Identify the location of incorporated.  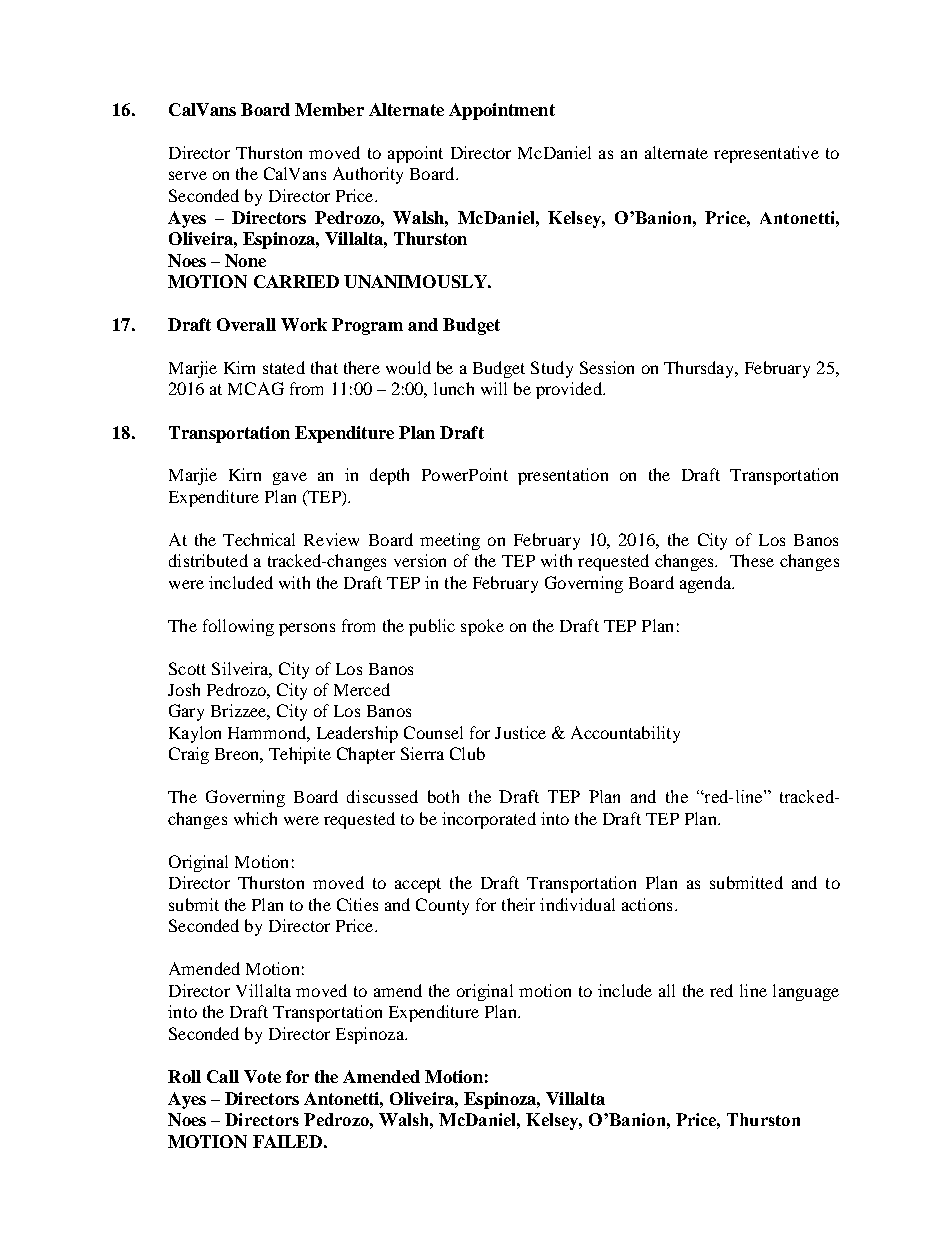
(489, 820).
